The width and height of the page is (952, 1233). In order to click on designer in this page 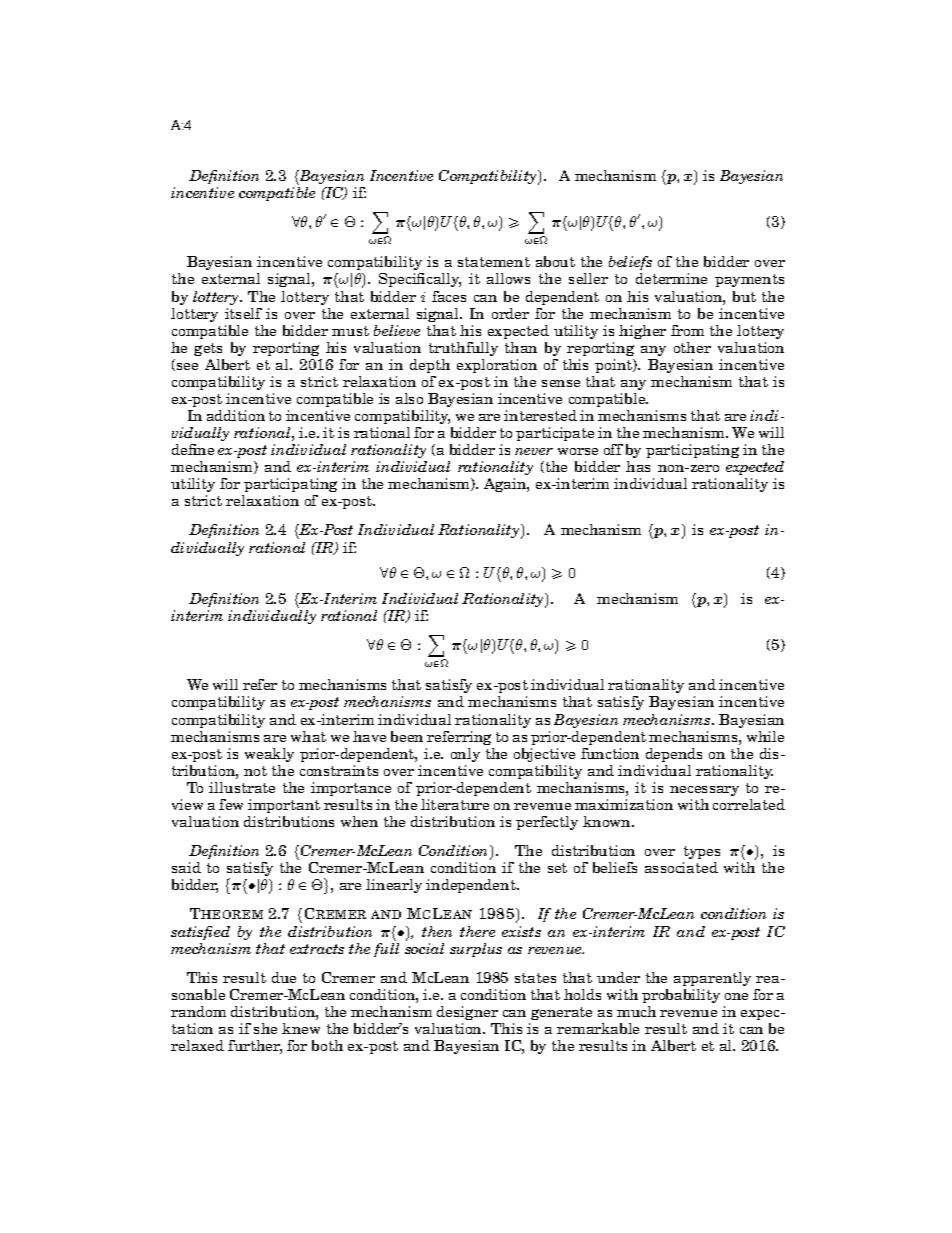, I will do `click(467, 1013)`.
